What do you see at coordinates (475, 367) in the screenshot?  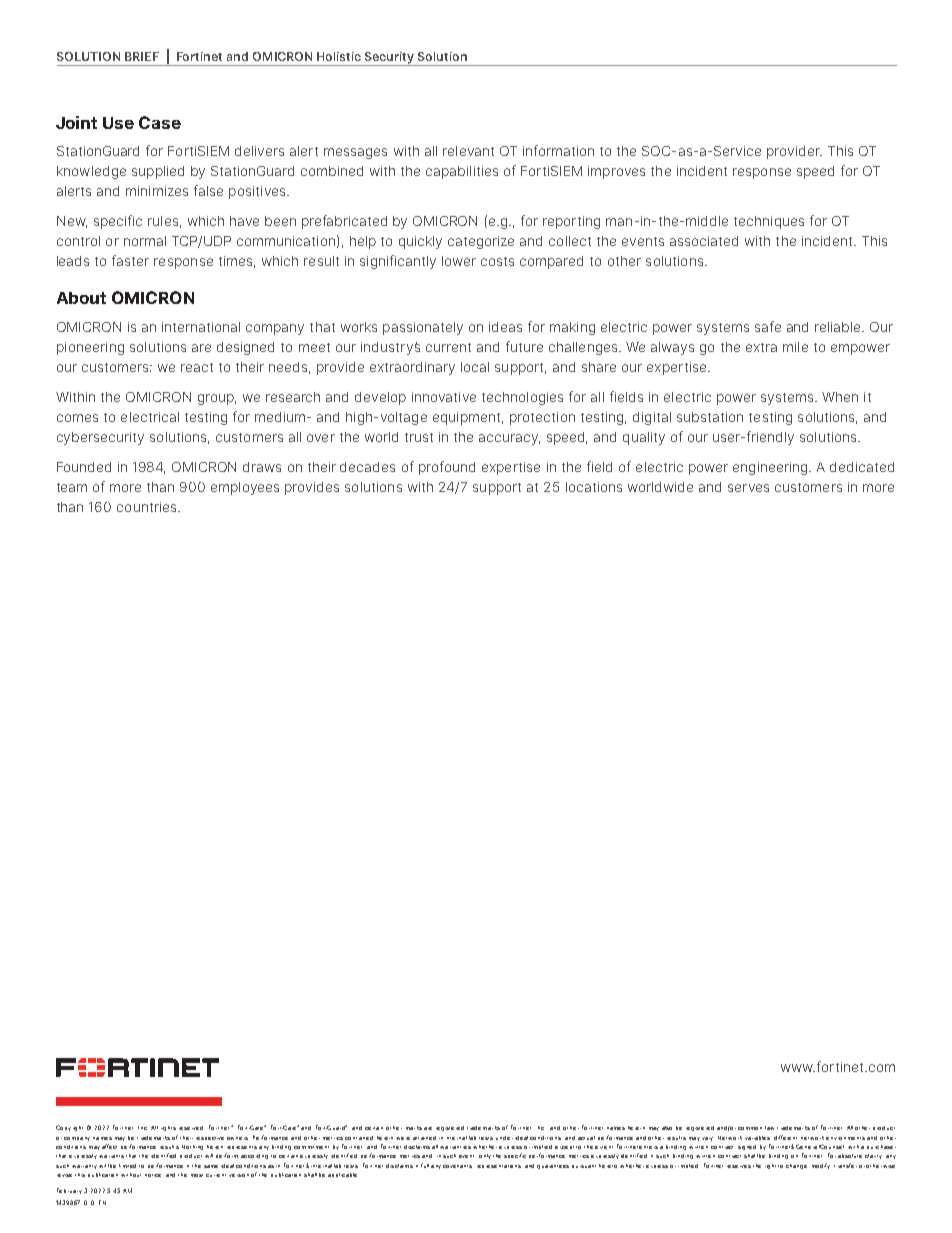 I see `local` at bounding box center [475, 367].
